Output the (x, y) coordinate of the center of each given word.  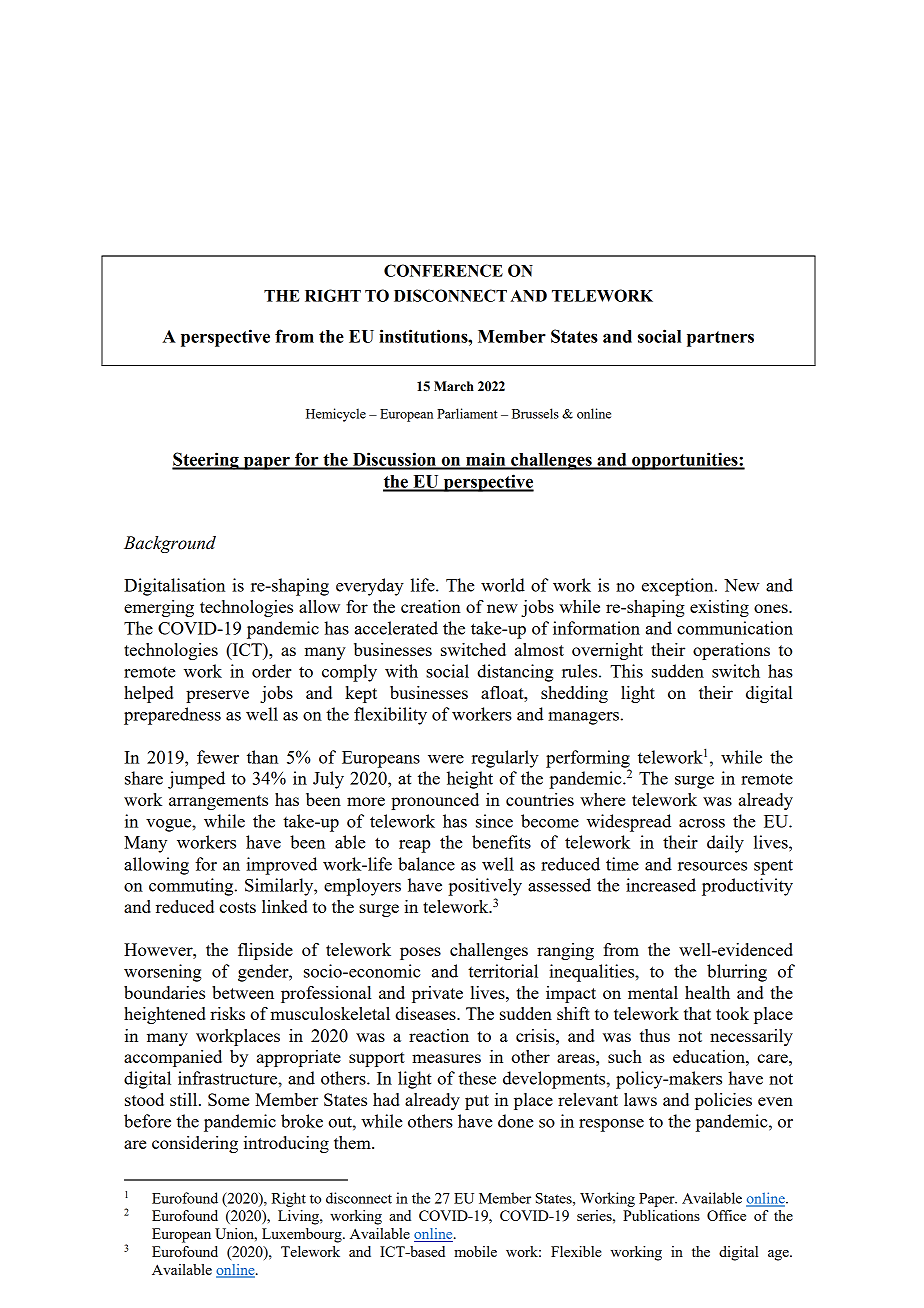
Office (726, 1215)
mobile (475, 1251)
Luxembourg (303, 1235)
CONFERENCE (443, 270)
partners (720, 339)
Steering (206, 461)
